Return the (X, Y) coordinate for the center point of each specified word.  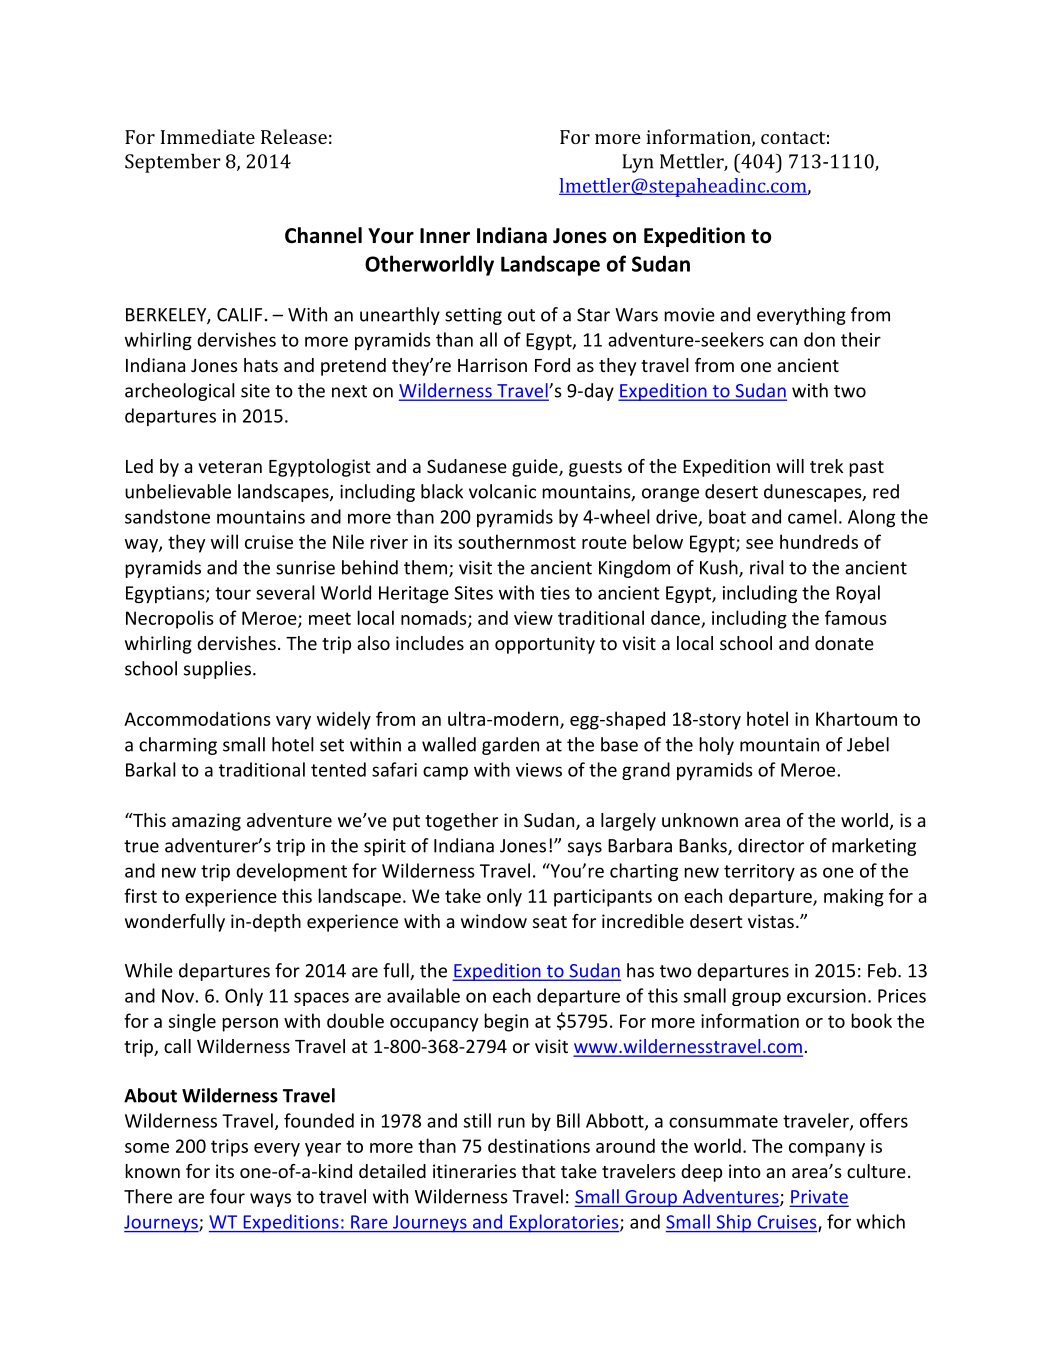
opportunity (545, 645)
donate (844, 643)
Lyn (638, 163)
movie (689, 315)
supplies (217, 670)
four (227, 1196)
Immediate (208, 136)
